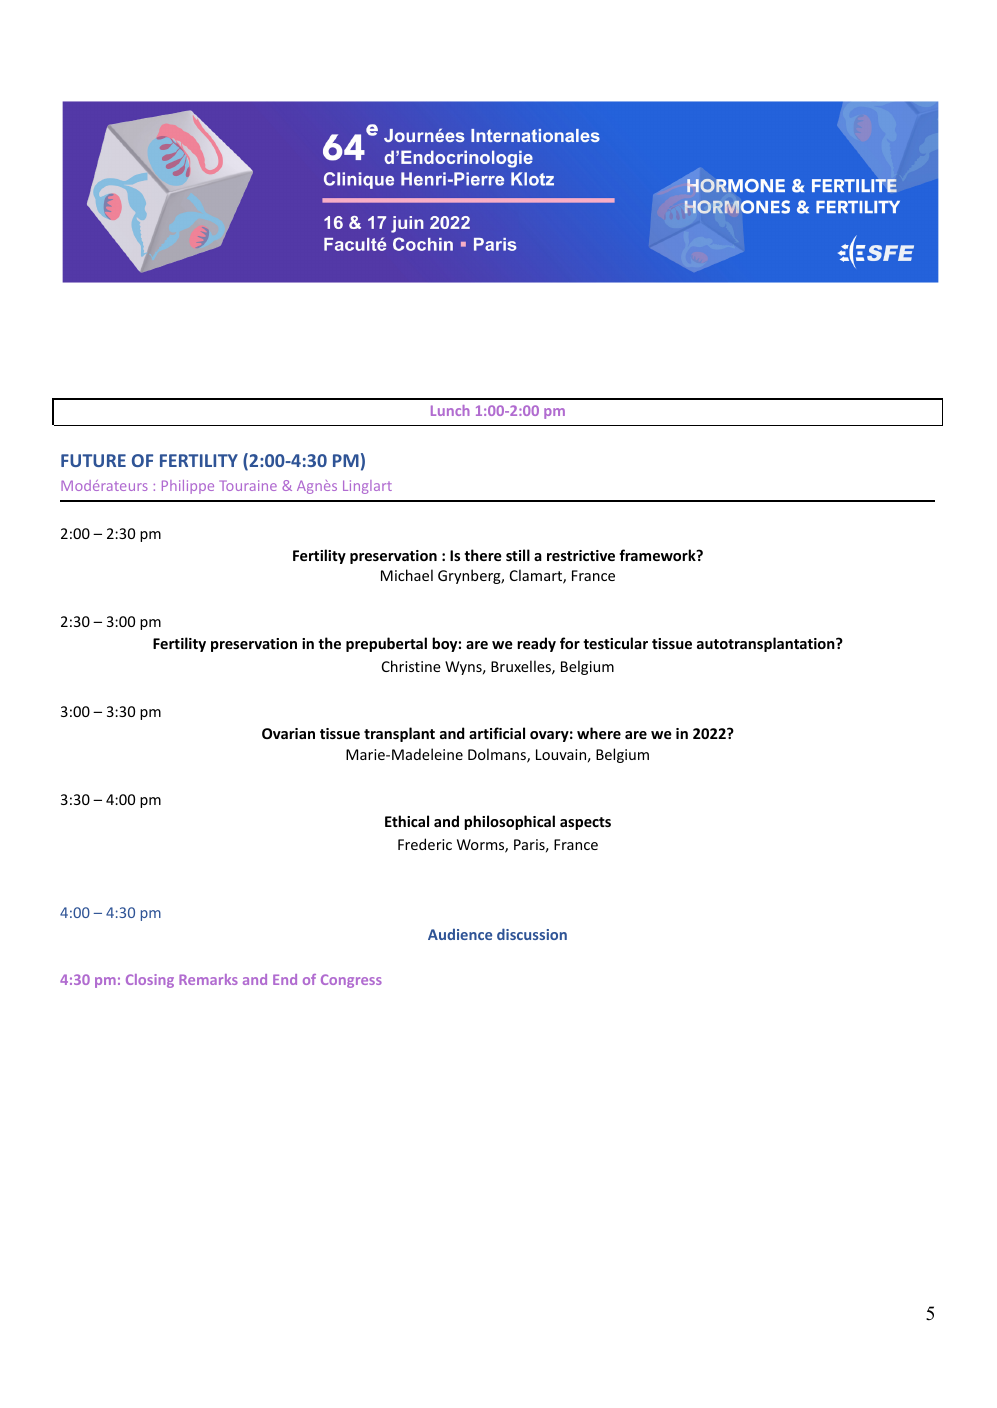  I want to click on FUTURE, so click(93, 460).
